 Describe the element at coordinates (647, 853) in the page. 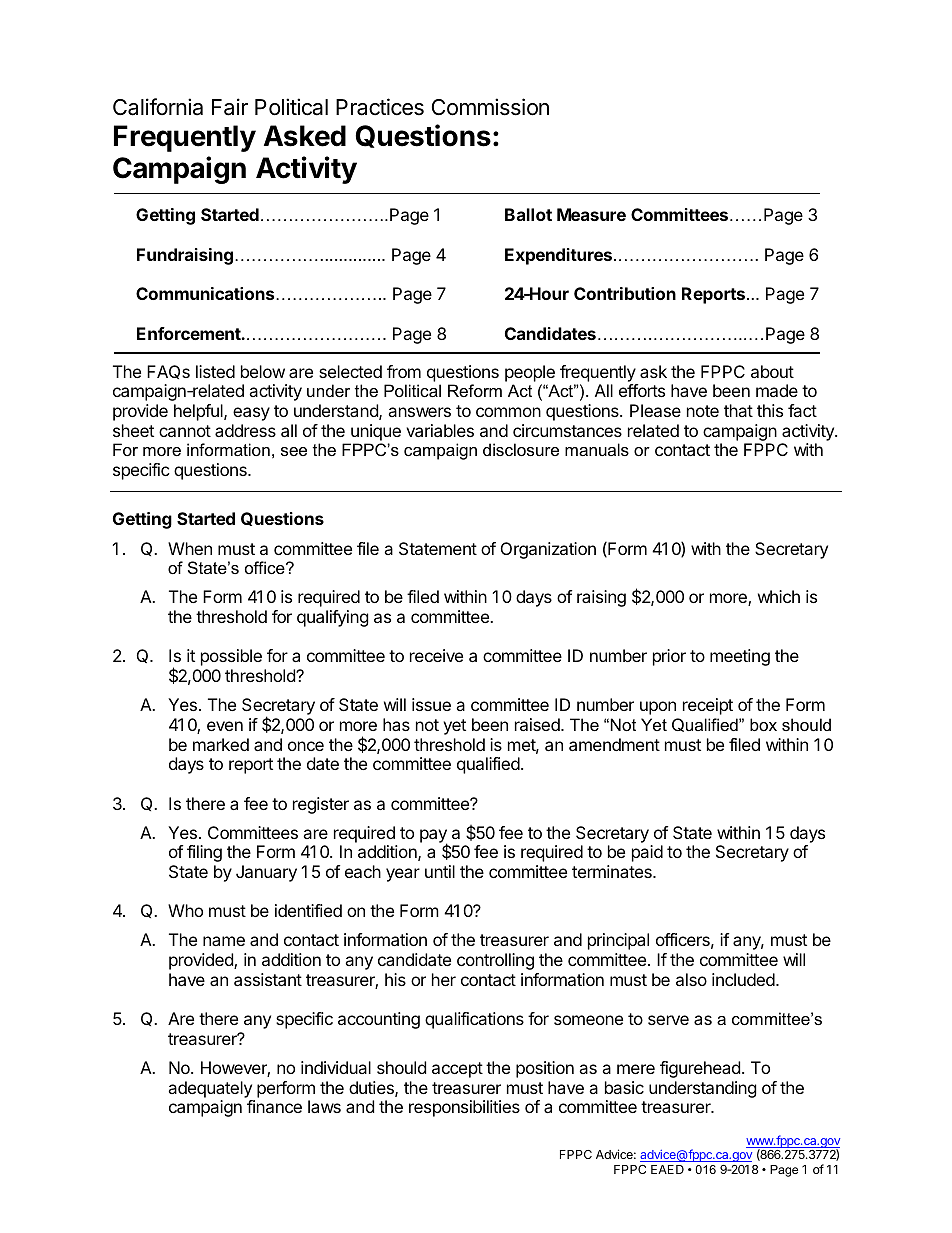

I see `paid` at that location.
